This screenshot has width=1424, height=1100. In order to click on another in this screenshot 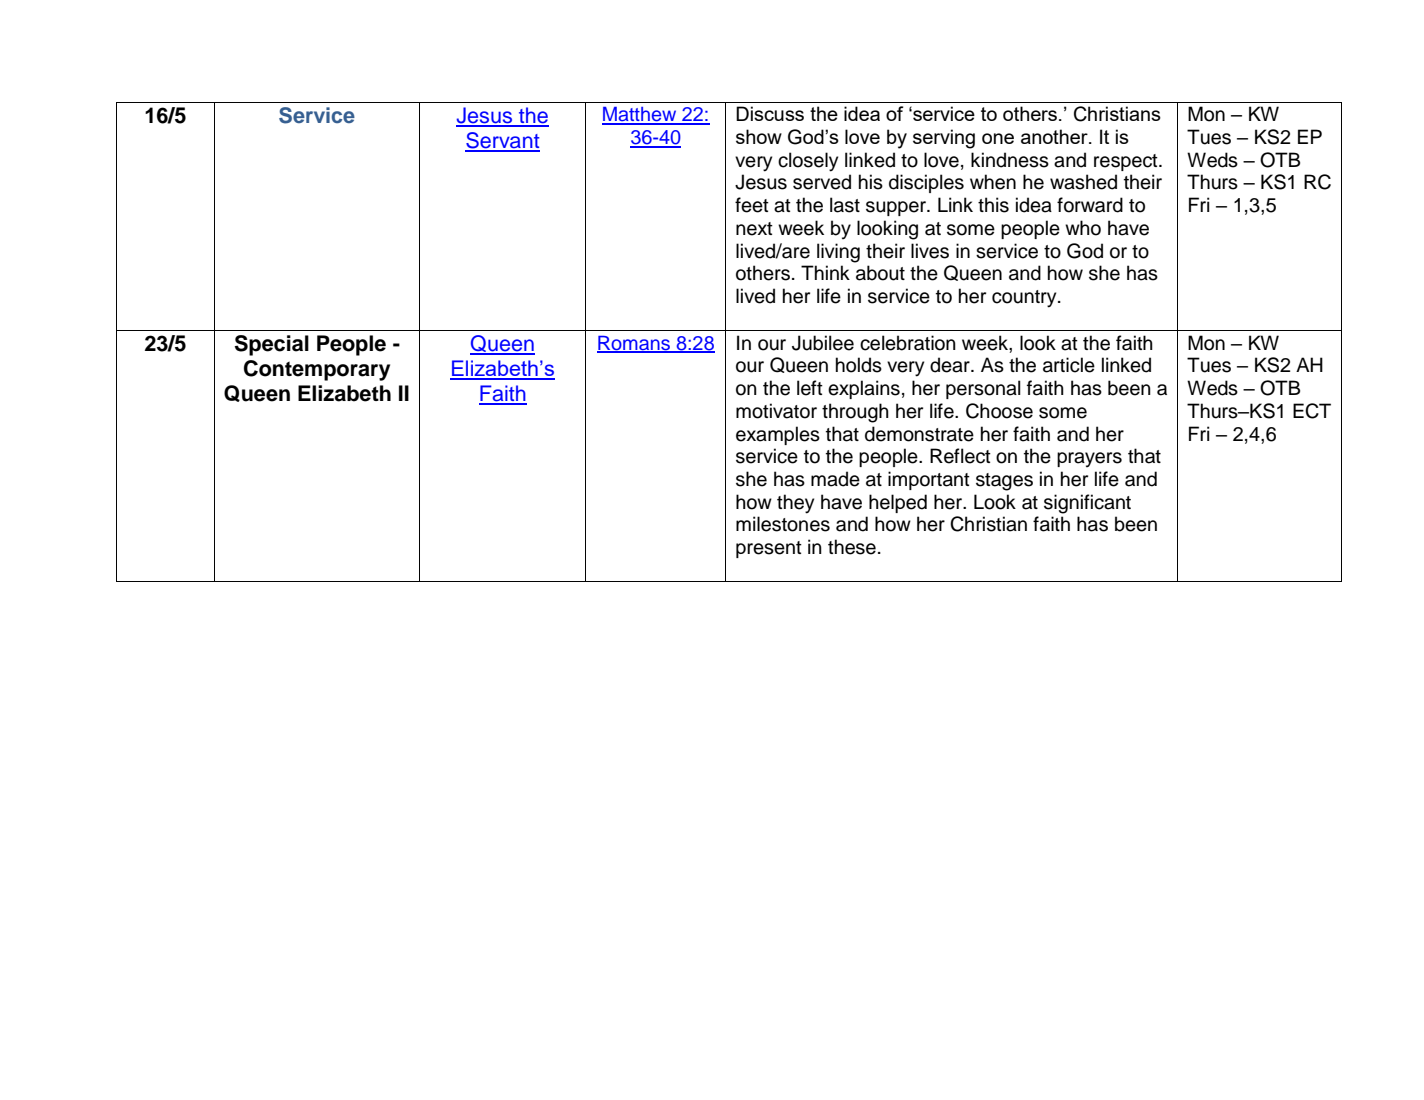, I will do `click(1055, 136)`.
